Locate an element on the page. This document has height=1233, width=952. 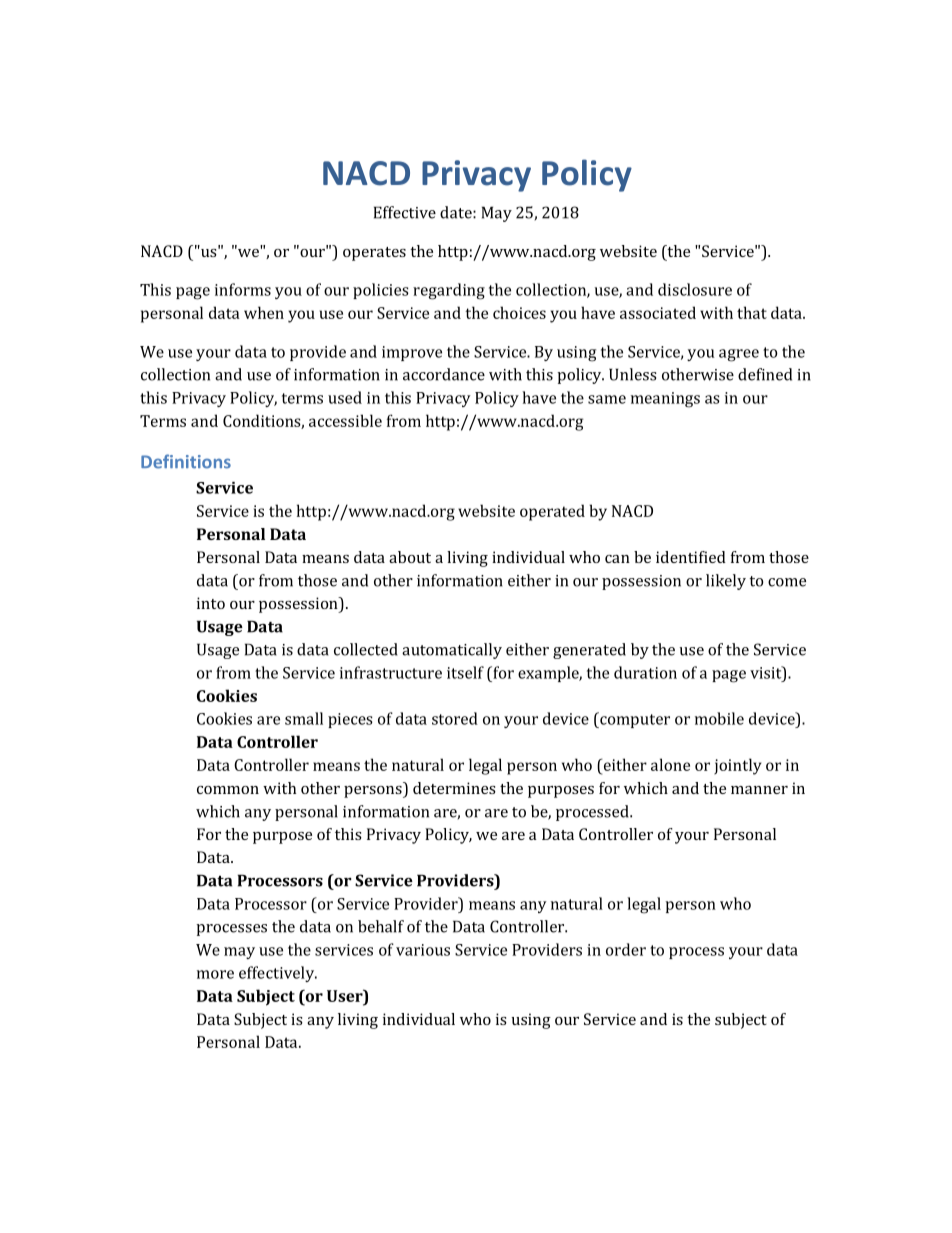
disclosure is located at coordinates (695, 289).
